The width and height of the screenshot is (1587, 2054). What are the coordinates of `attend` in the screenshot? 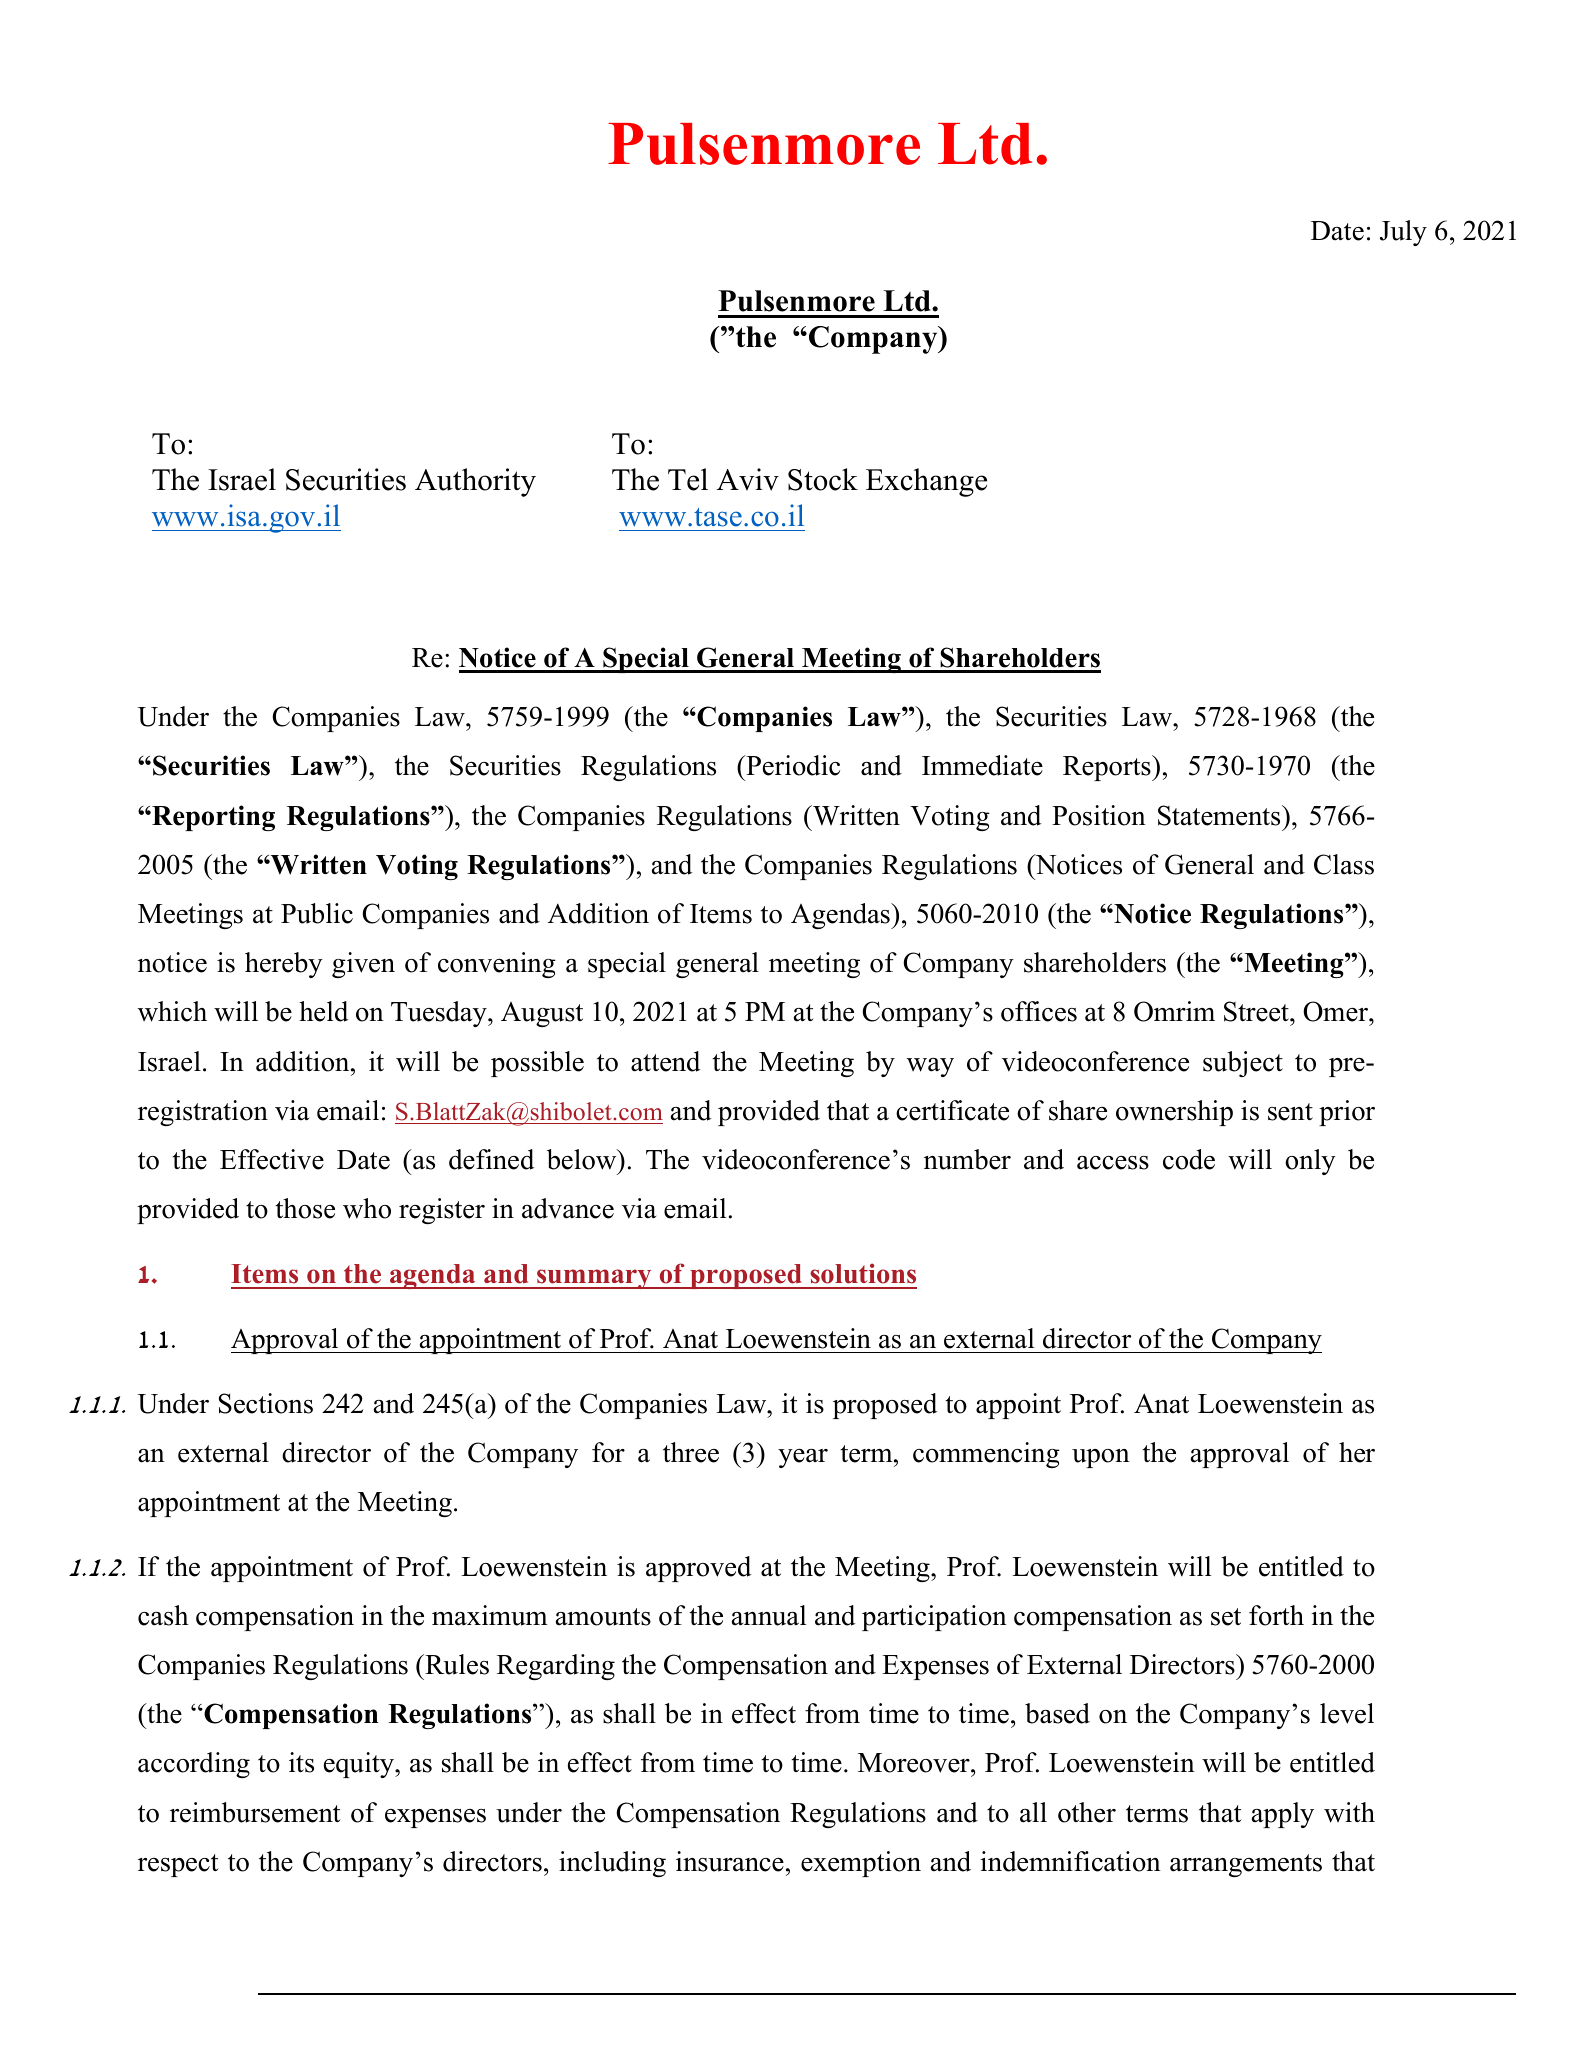 It's located at (665, 1061).
